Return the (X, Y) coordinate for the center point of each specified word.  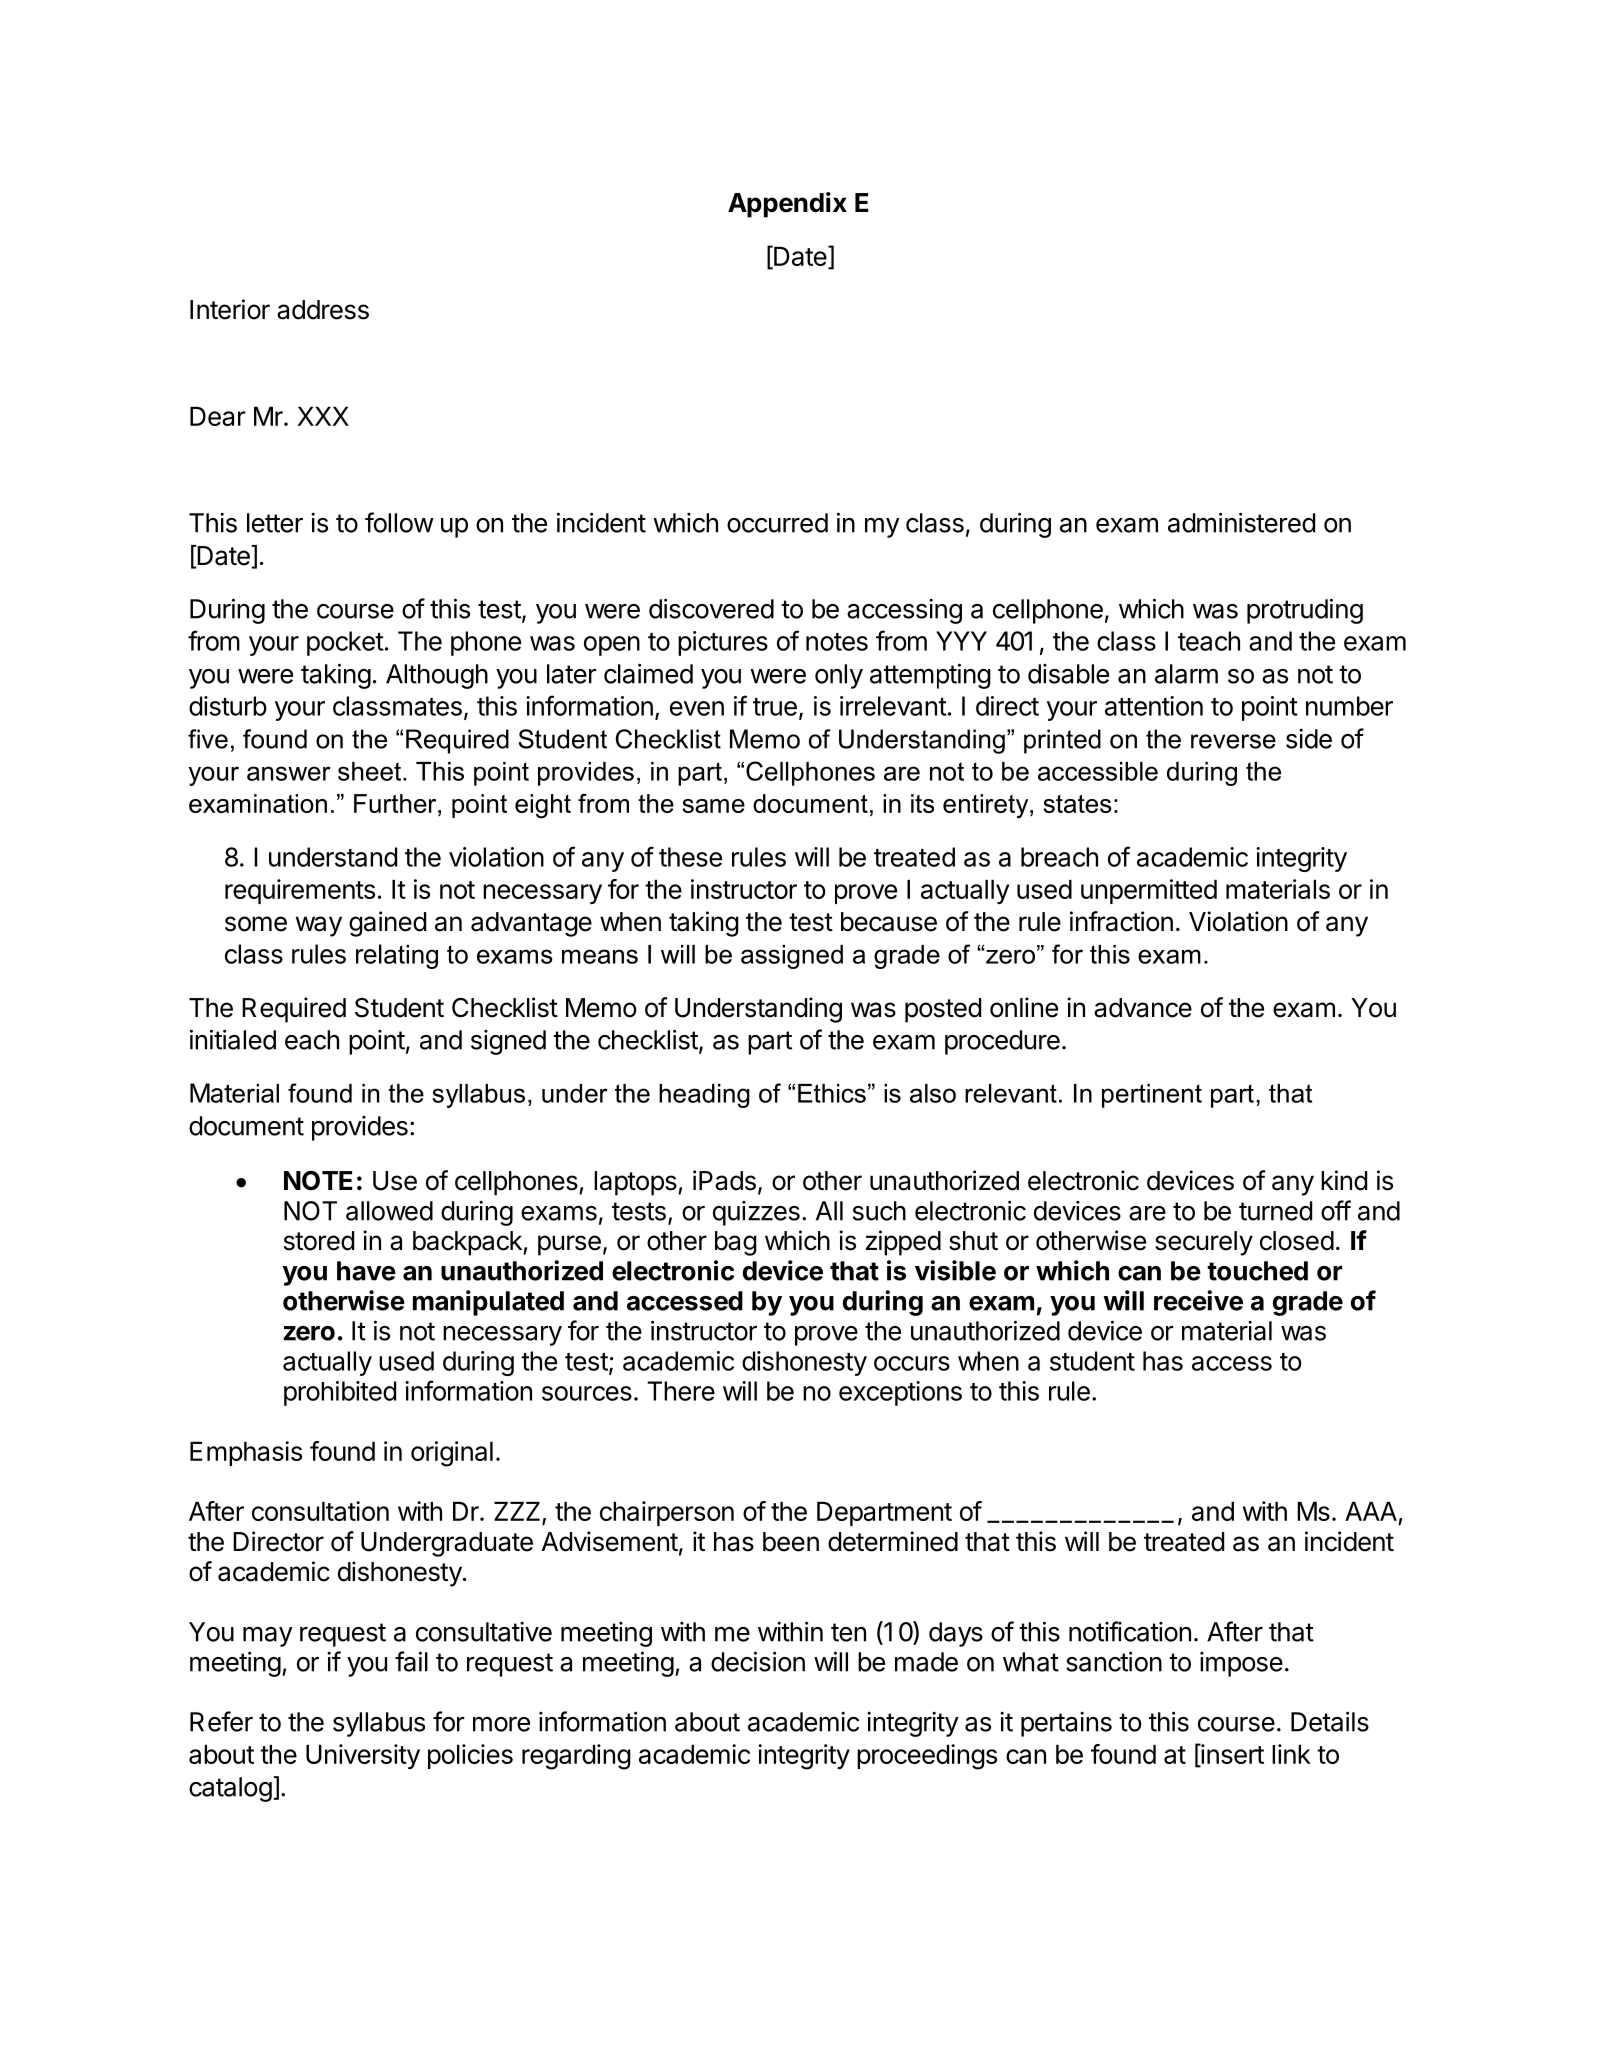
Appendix (787, 205)
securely (1204, 1243)
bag (736, 1243)
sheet (371, 771)
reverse (1233, 741)
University (363, 1756)
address (323, 310)
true (775, 707)
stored (319, 1241)
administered (1241, 522)
